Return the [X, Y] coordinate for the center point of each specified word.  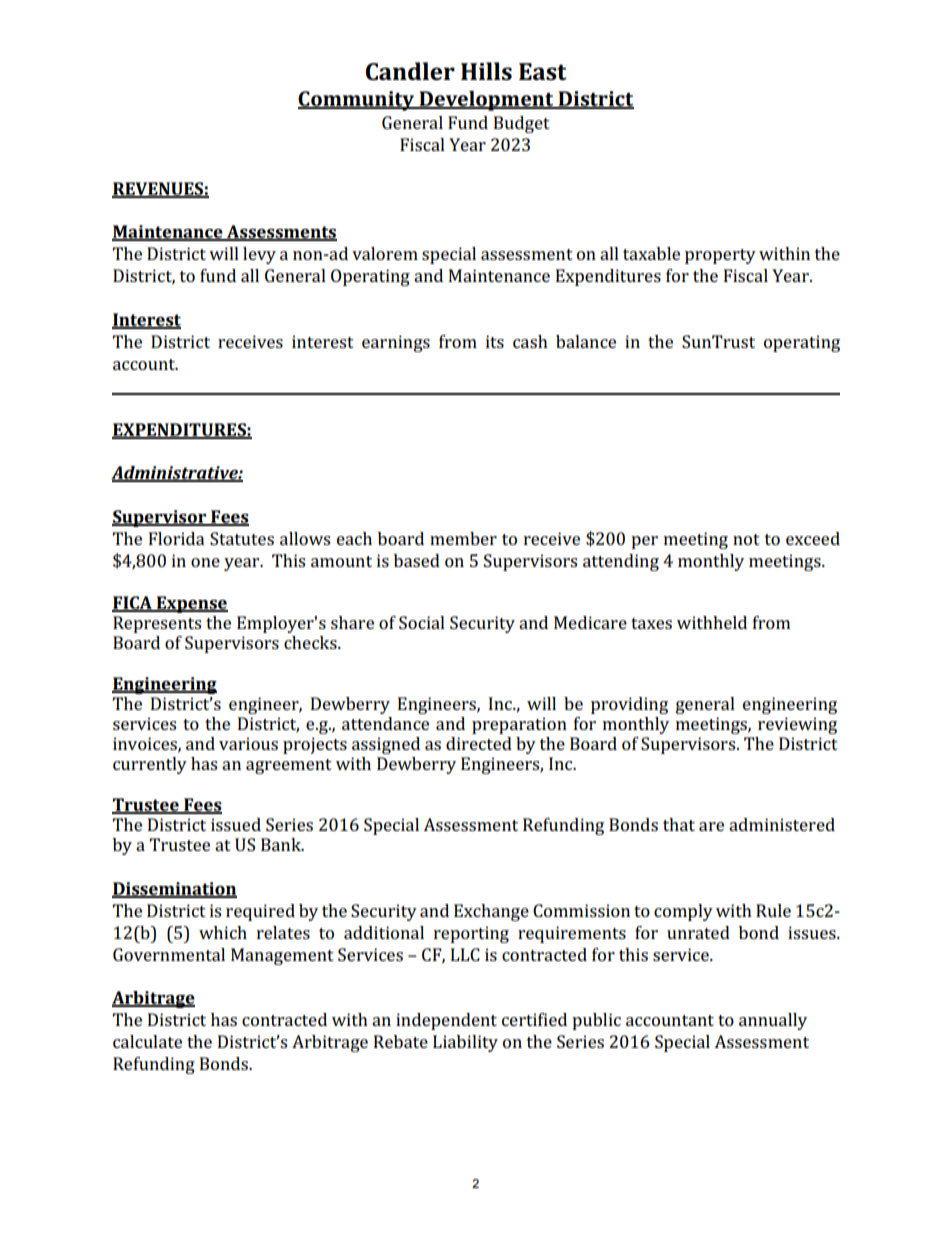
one [205, 562]
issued [236, 824]
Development [486, 101]
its [495, 341]
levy [259, 255]
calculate [147, 1041]
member [463, 538]
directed [479, 743]
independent [446, 1021]
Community [357, 101]
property [720, 256]
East [543, 72]
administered [782, 824]
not [746, 539]
